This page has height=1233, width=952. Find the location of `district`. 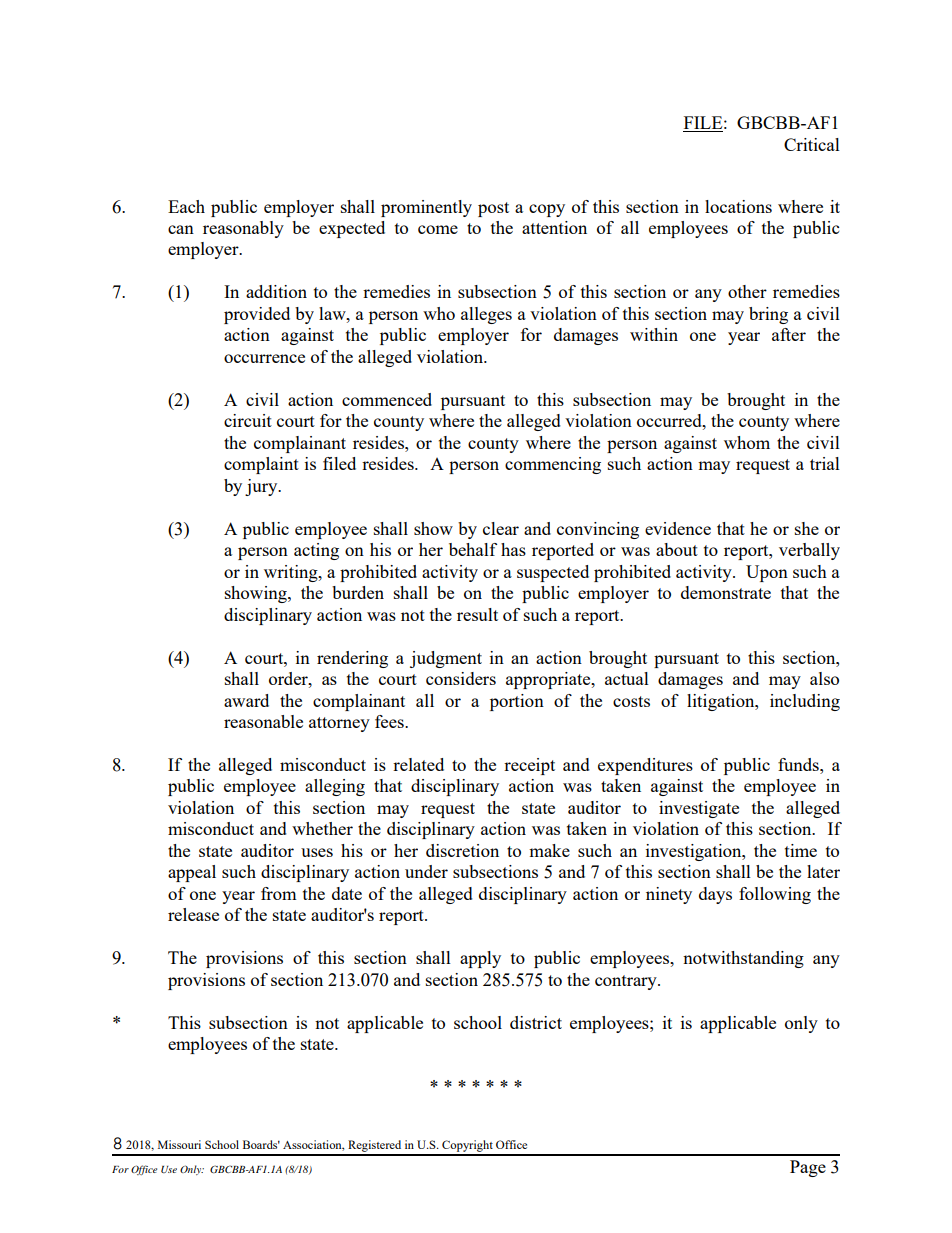

district is located at coordinates (536, 1022).
